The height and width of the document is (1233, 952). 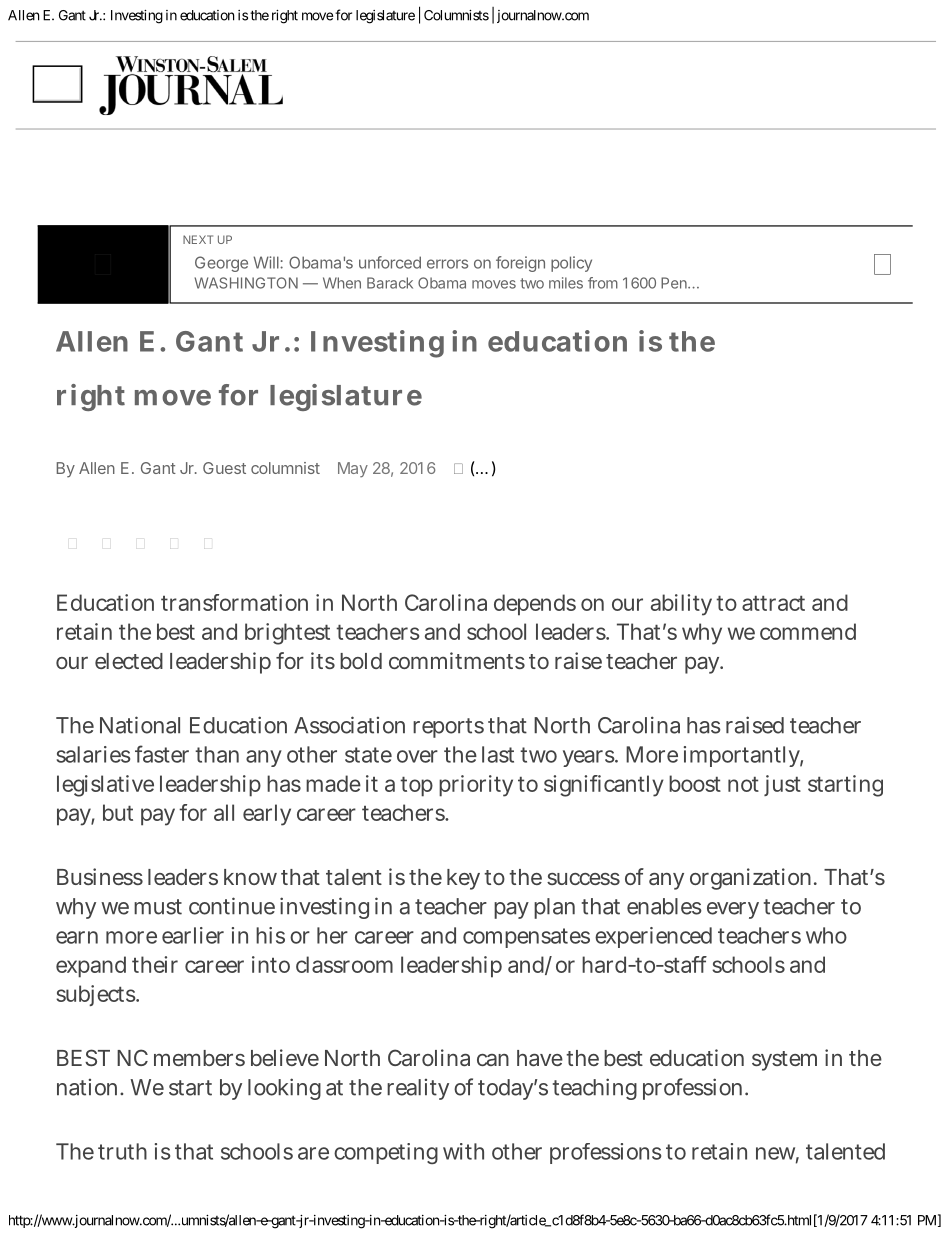 What do you see at coordinates (198, 239) in the document?
I see `NEXT` at bounding box center [198, 239].
